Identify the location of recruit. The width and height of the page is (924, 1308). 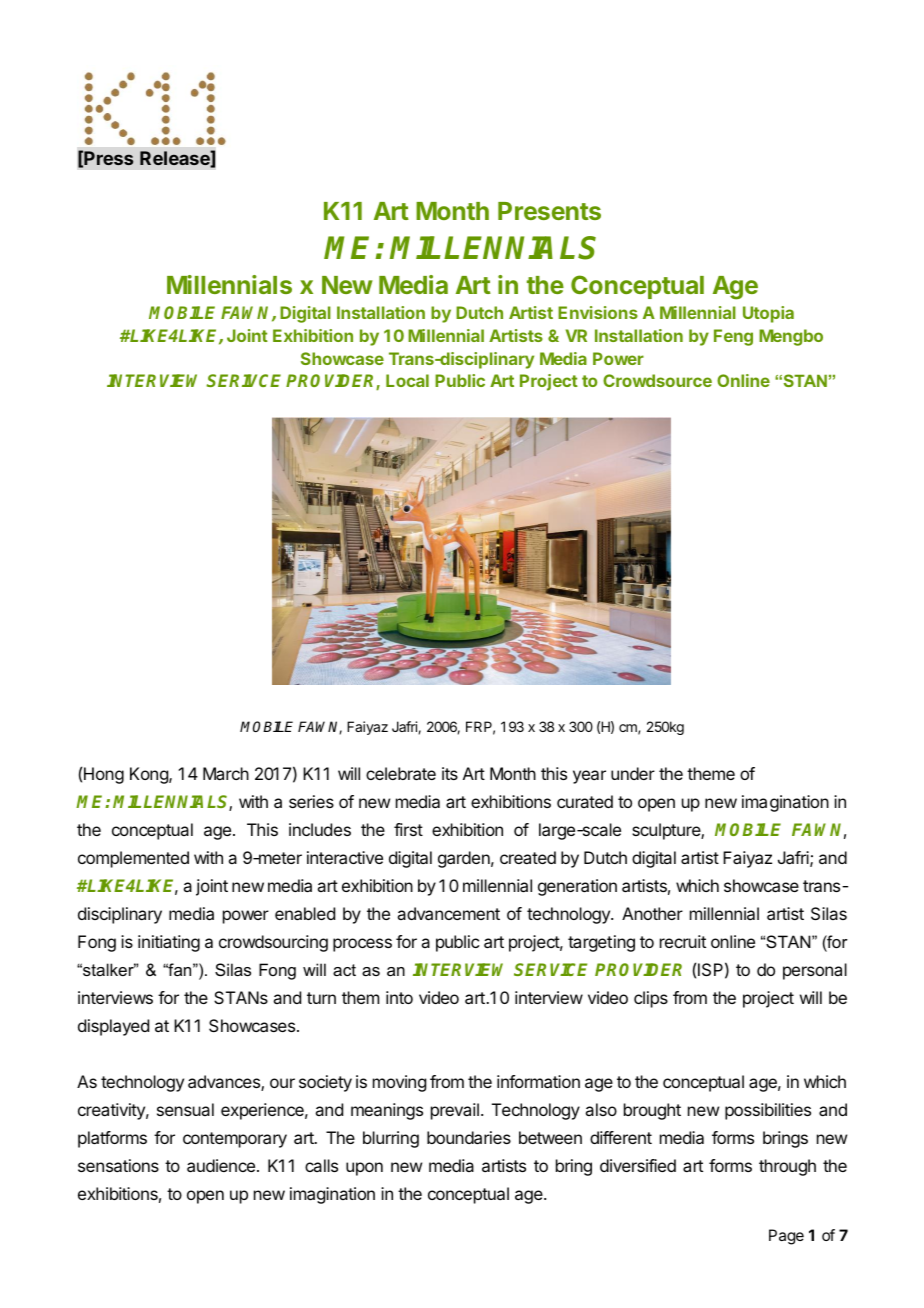
(683, 941).
